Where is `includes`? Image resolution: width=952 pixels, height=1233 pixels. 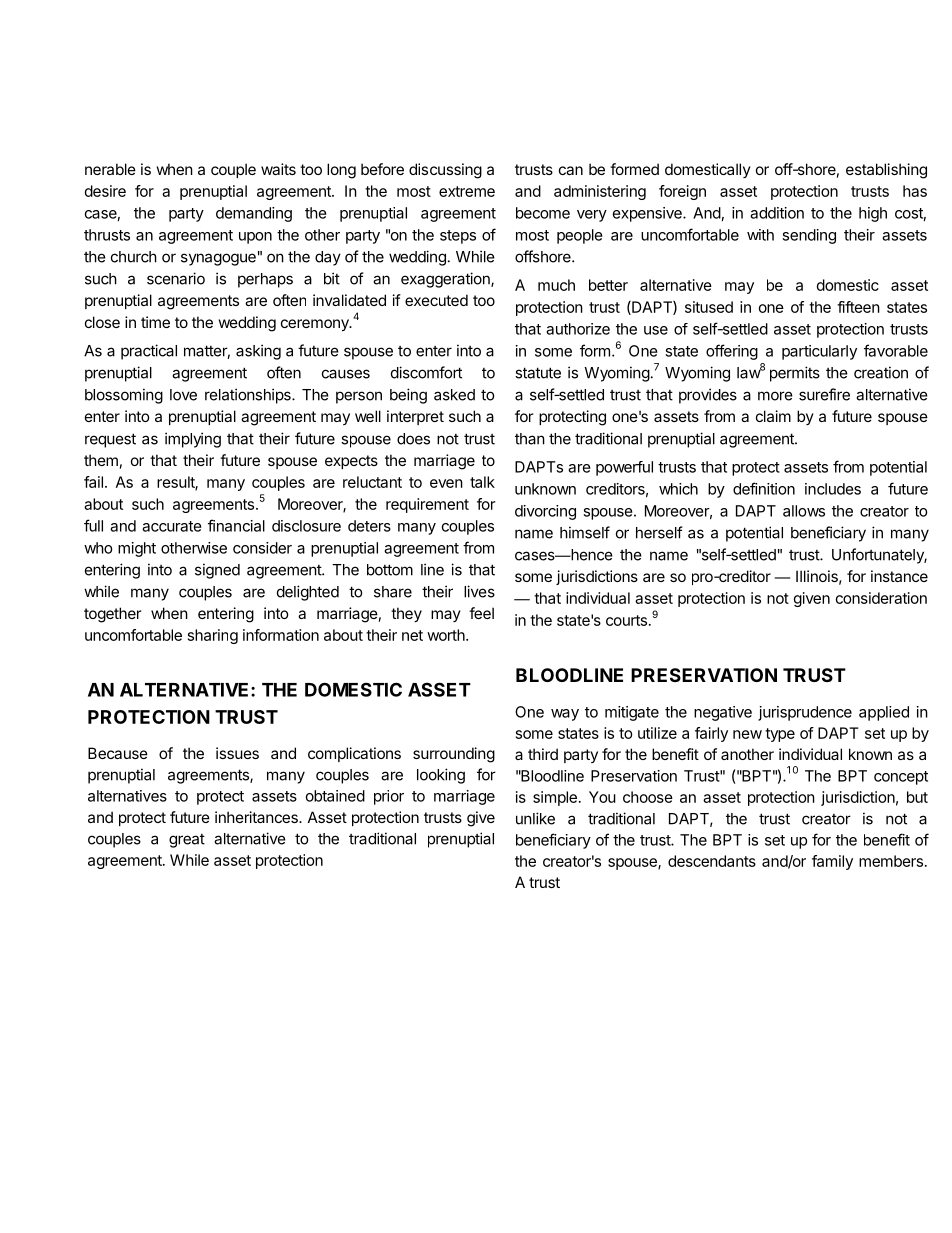
includes is located at coordinates (833, 489).
